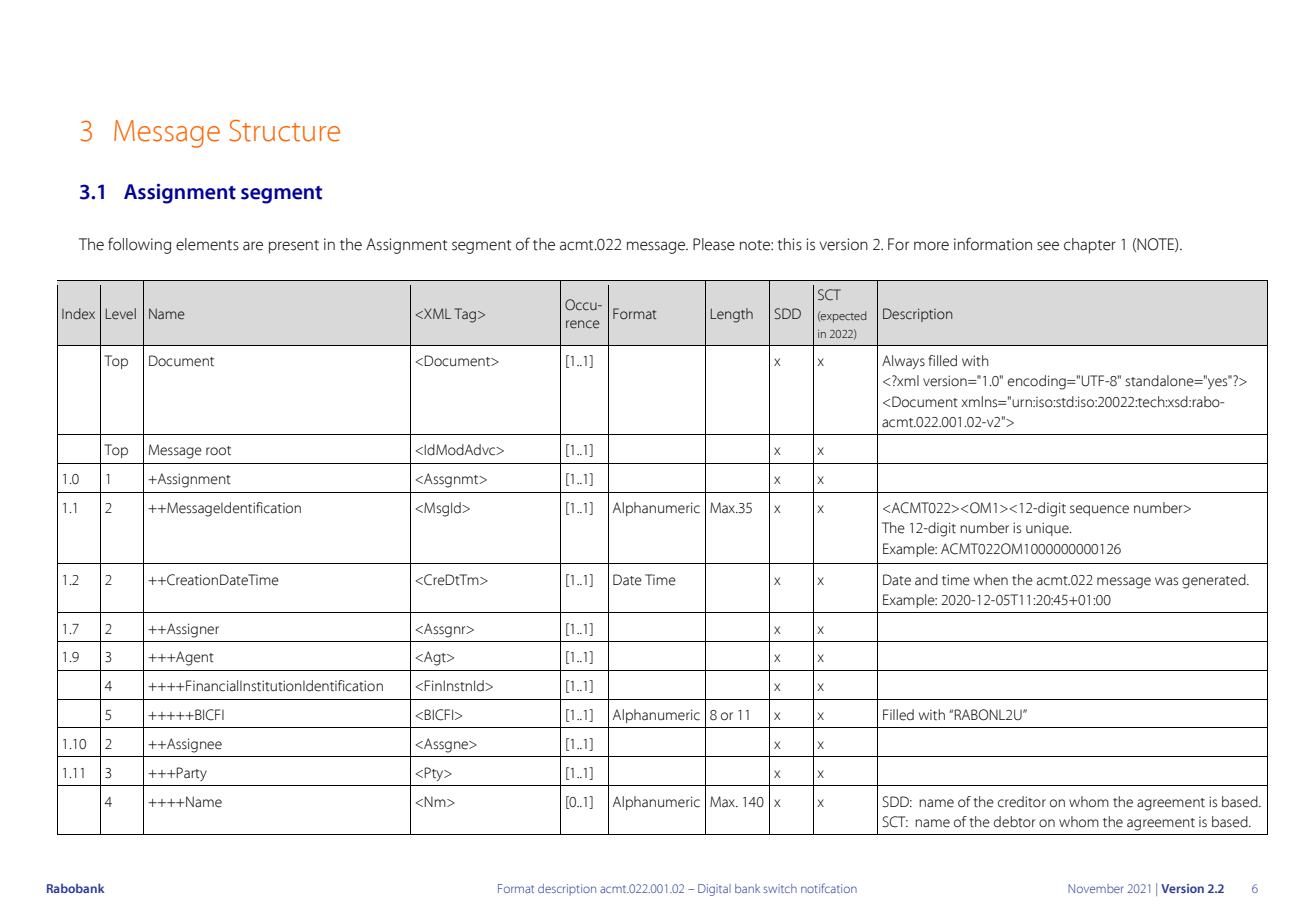 This page has width=1308, height=924. I want to click on Please, so click(714, 244).
